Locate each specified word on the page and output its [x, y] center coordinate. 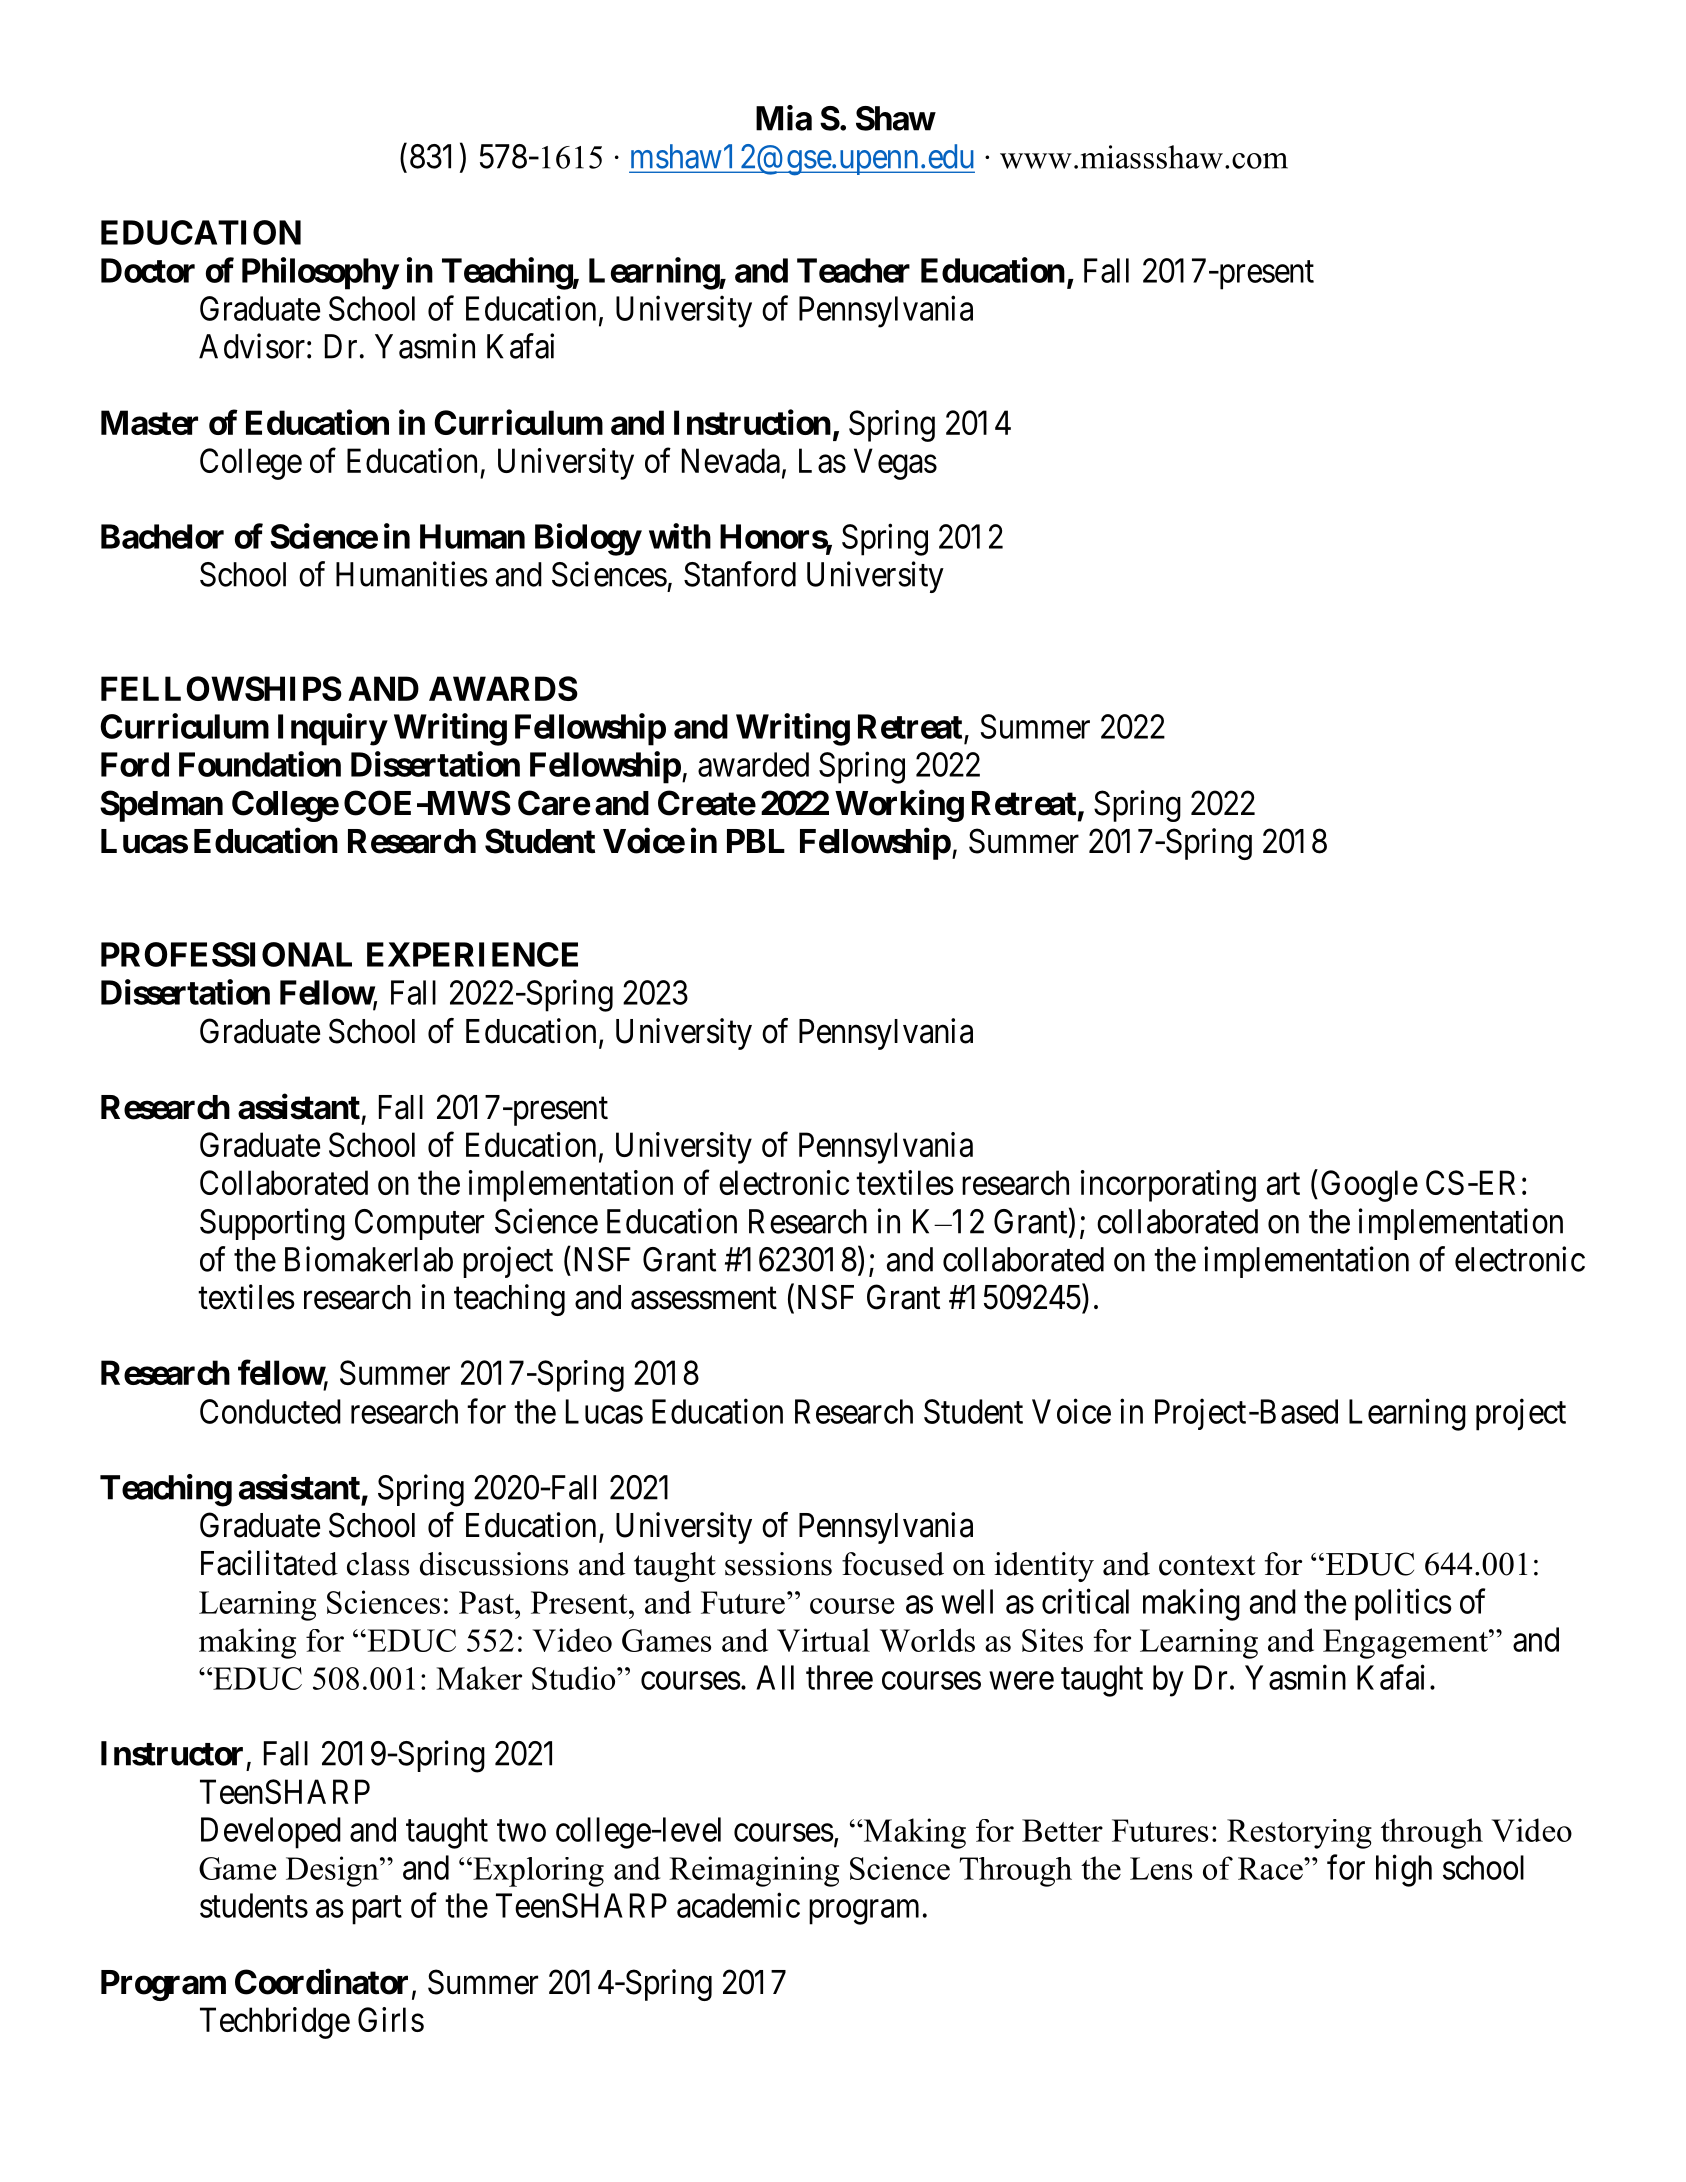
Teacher [853, 270]
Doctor [148, 270]
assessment [704, 1298]
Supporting [272, 1224]
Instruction [752, 422]
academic [738, 1905]
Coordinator [321, 1982]
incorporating [1168, 1186]
